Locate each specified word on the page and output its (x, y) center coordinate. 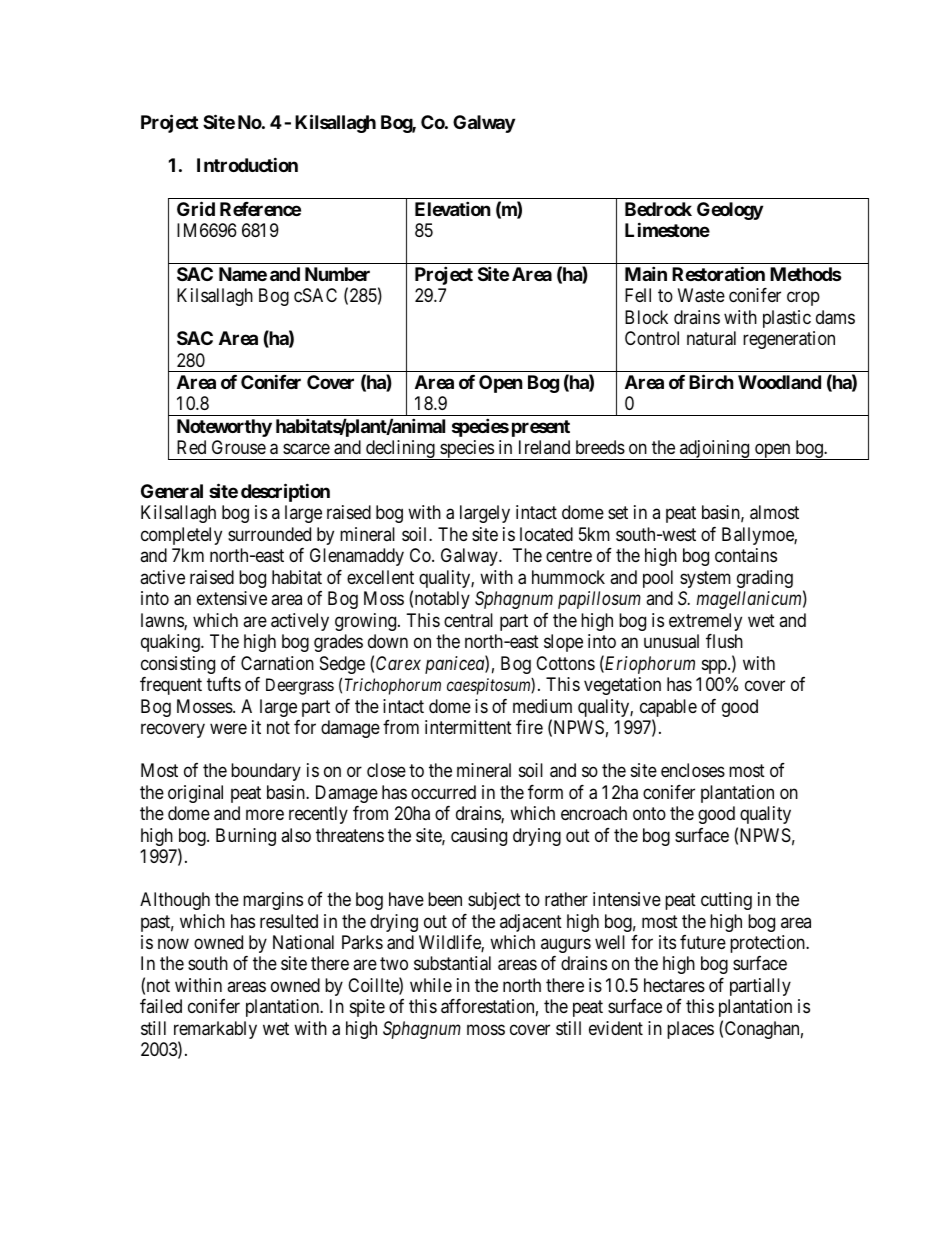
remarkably (215, 1031)
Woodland (779, 382)
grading (765, 579)
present (541, 428)
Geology (730, 211)
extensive (232, 598)
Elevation (453, 208)
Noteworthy (224, 428)
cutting (726, 901)
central (468, 620)
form (545, 792)
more (265, 815)
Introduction (247, 164)
